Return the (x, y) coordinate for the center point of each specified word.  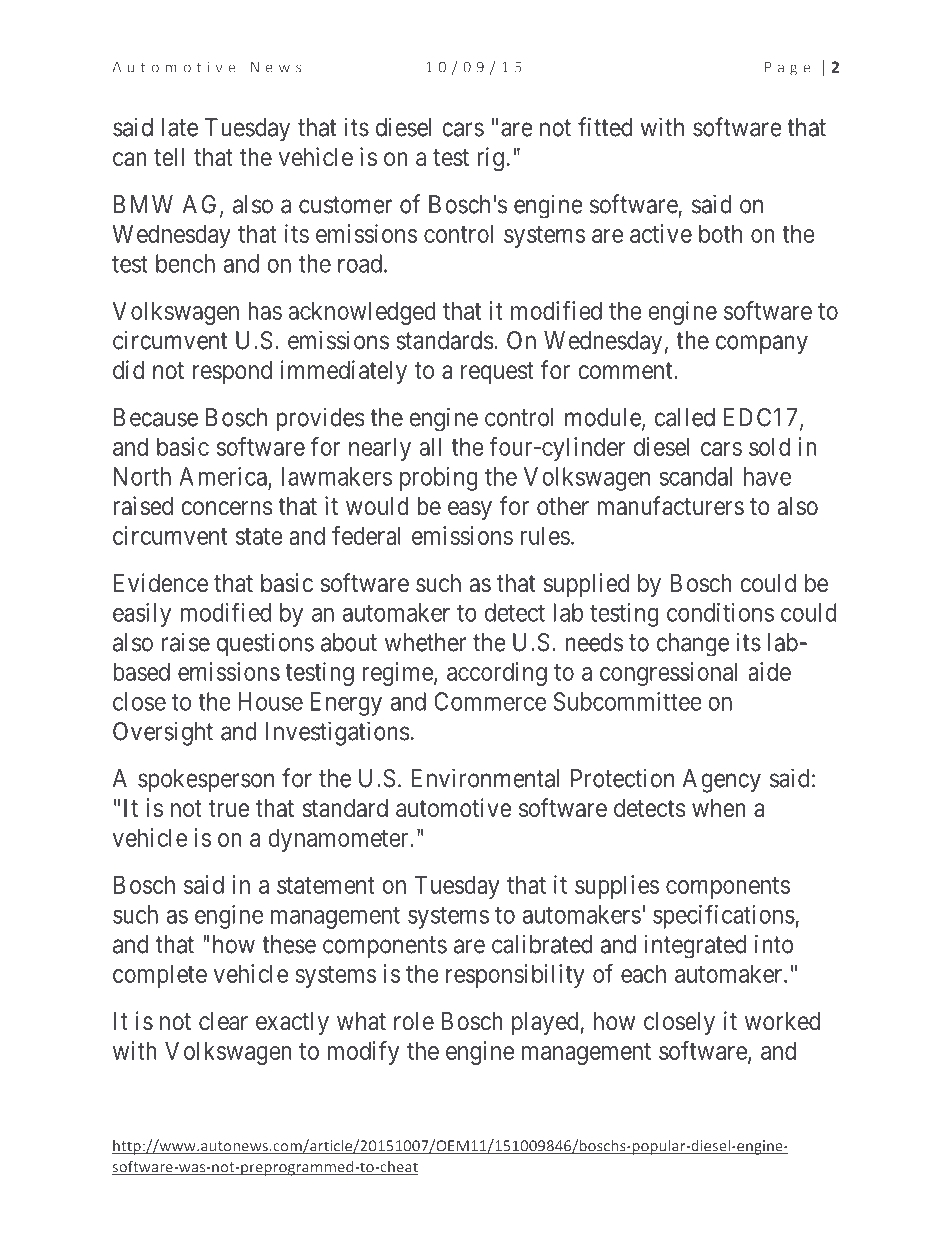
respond (232, 372)
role (414, 1021)
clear (223, 1021)
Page (787, 69)
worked (782, 1021)
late (180, 127)
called (685, 417)
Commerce (490, 701)
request (497, 373)
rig (490, 159)
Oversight (163, 733)
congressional (668, 674)
